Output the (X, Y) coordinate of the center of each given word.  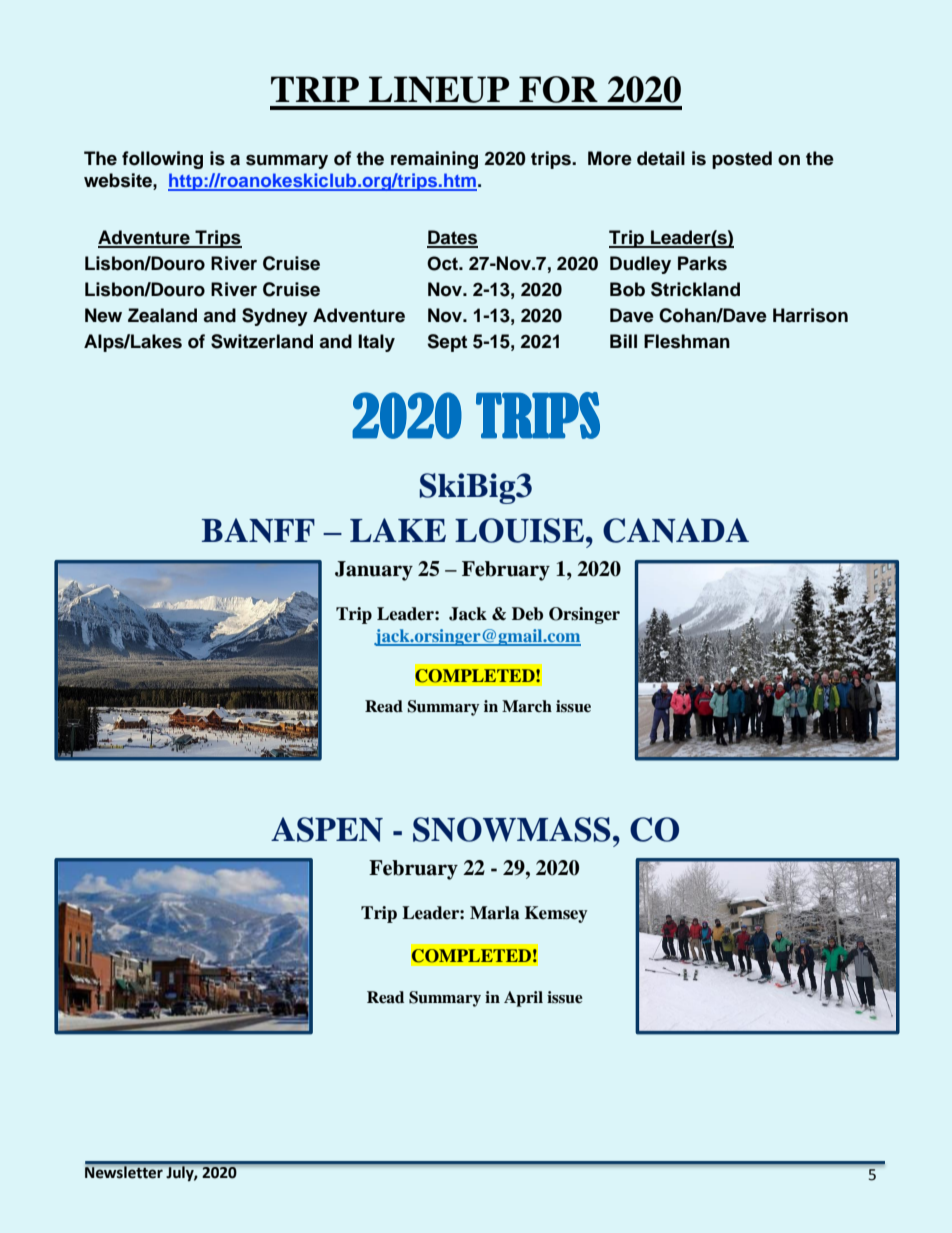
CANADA (676, 530)
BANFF (258, 530)
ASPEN (327, 829)
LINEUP (439, 89)
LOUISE (519, 530)
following (162, 160)
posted (742, 160)
